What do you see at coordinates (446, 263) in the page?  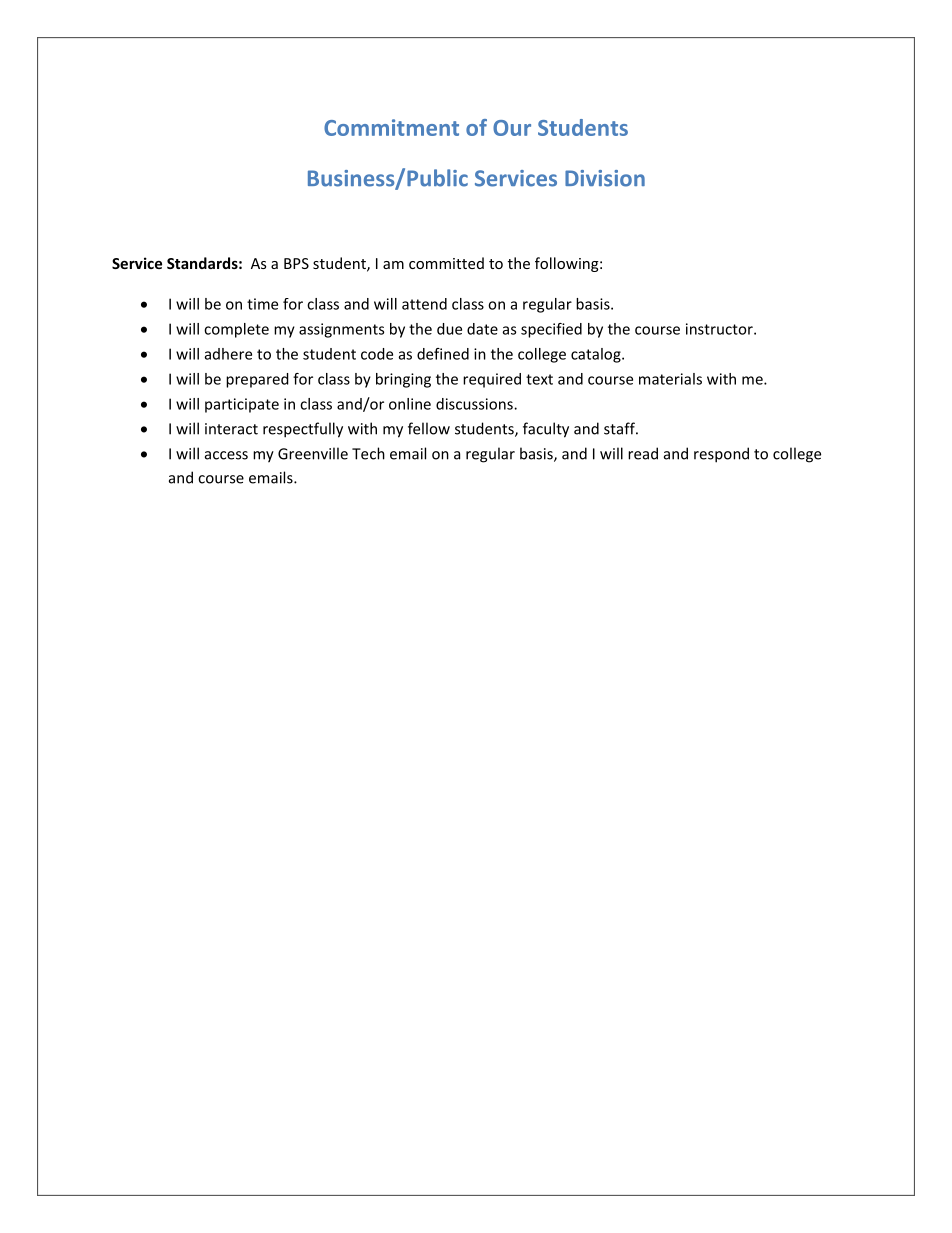 I see `committed` at bounding box center [446, 263].
